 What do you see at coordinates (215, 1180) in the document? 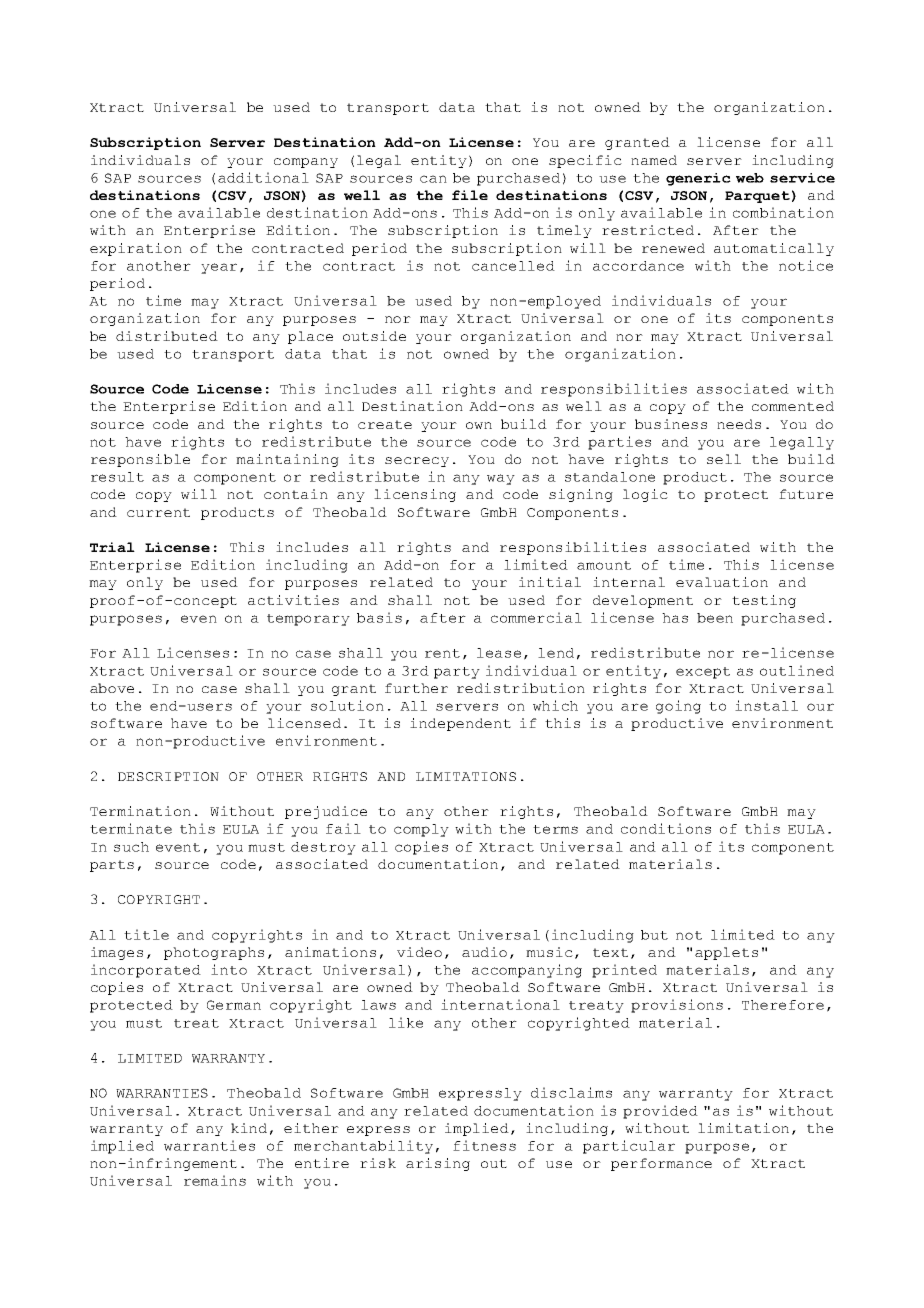
I see `remains` at bounding box center [215, 1180].
